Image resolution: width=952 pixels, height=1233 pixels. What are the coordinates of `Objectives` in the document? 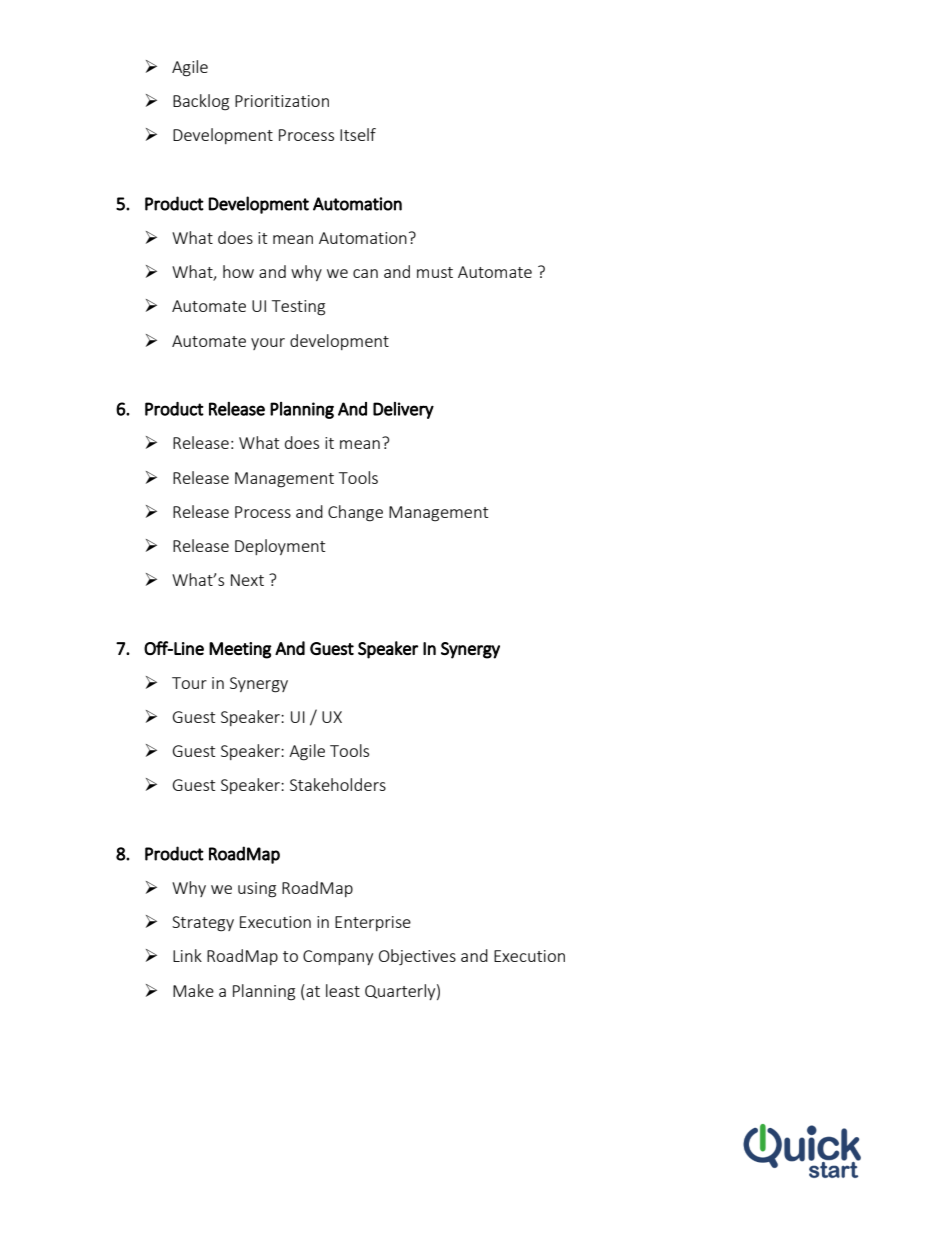 It's located at (417, 957).
